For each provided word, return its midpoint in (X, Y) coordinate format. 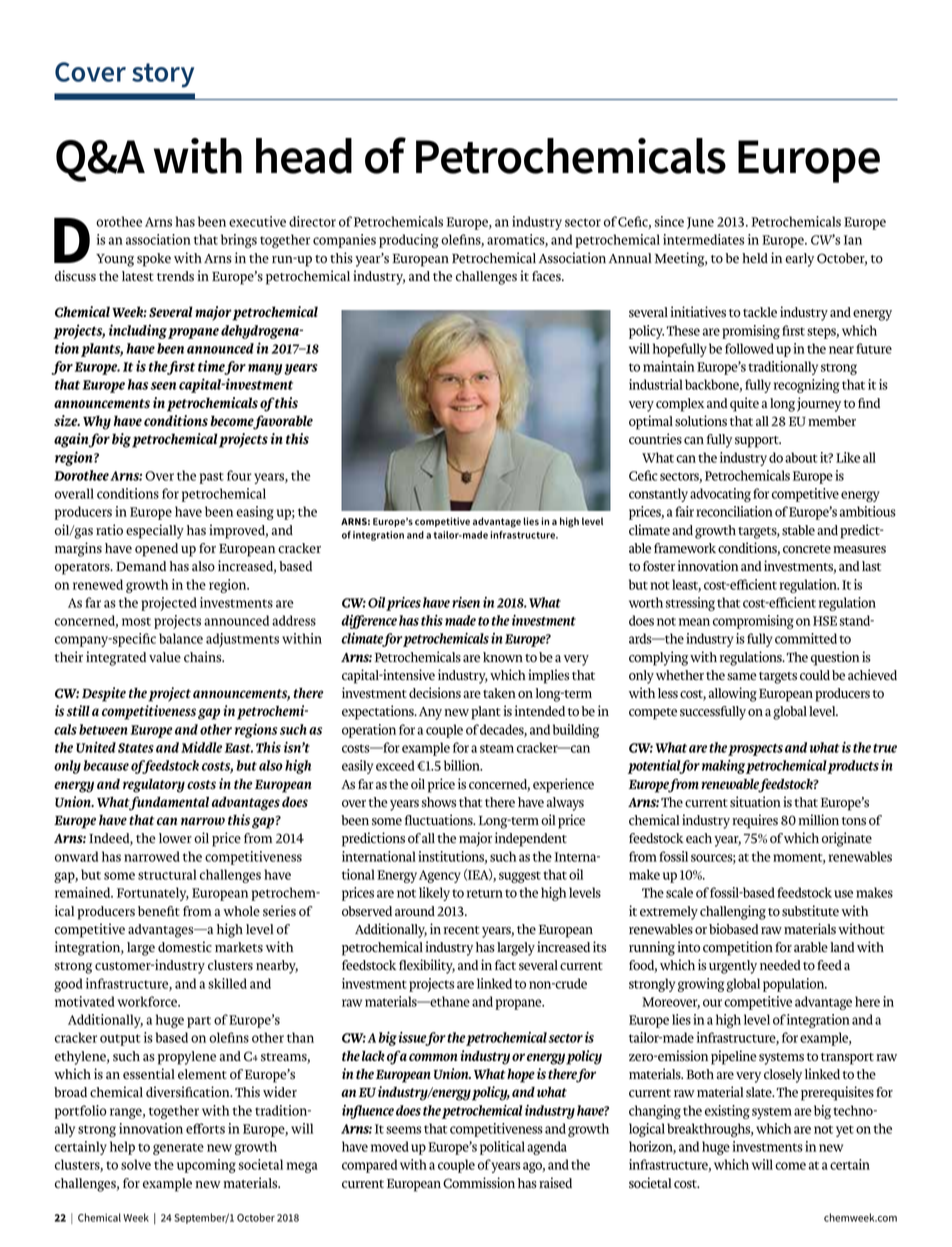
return (485, 893)
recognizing (807, 386)
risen (466, 602)
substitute (810, 911)
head (304, 156)
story (163, 75)
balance (181, 638)
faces (547, 276)
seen (163, 386)
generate (178, 1149)
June (700, 223)
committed (806, 638)
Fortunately (153, 894)
